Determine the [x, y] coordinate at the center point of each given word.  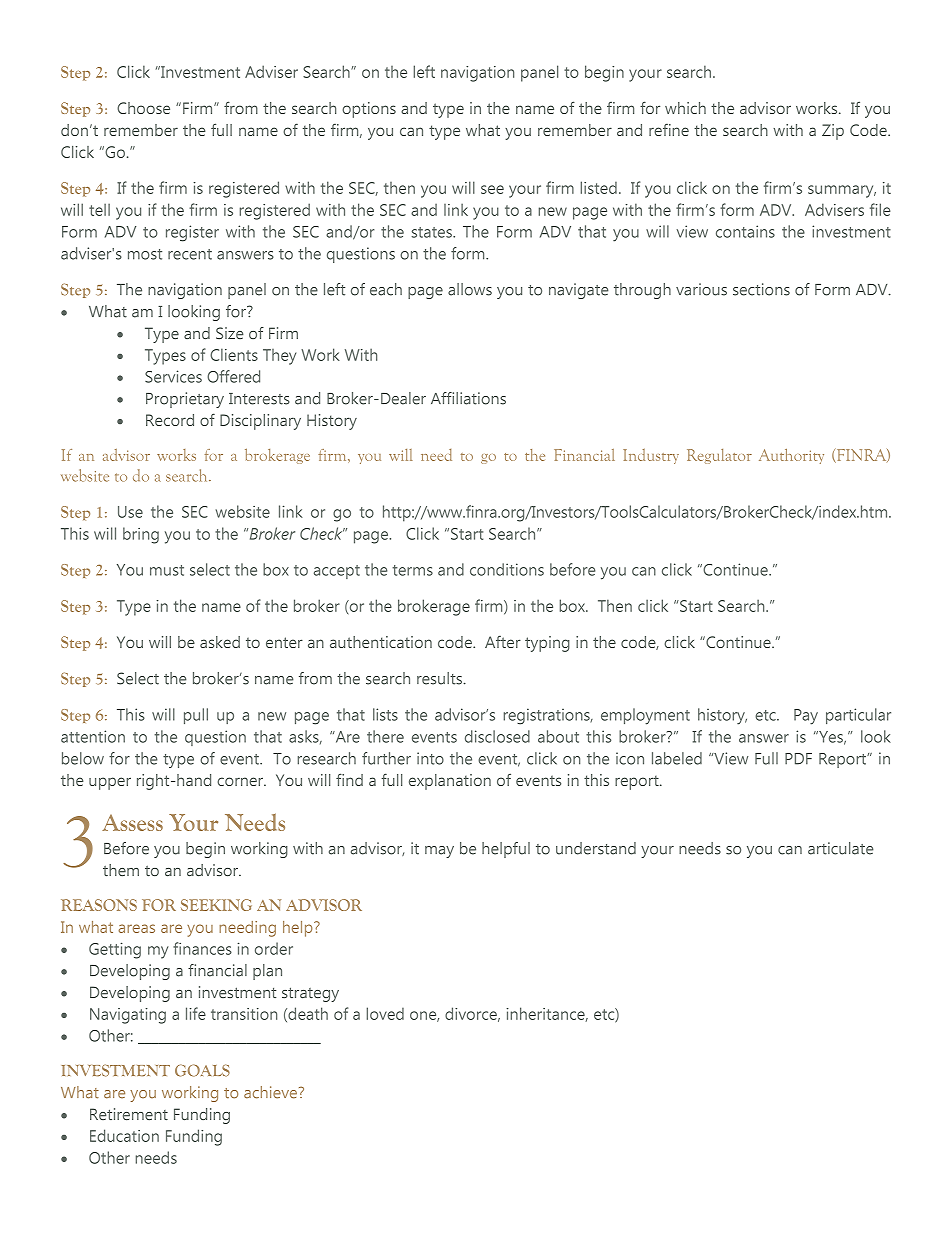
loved [385, 1013]
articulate [840, 848]
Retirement [129, 1114]
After [503, 642]
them [121, 870]
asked [220, 642]
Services [173, 376]
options [369, 110]
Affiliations [468, 398]
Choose [143, 108]
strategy [310, 994]
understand [596, 848]
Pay [806, 717]
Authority [791, 456]
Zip [833, 132]
